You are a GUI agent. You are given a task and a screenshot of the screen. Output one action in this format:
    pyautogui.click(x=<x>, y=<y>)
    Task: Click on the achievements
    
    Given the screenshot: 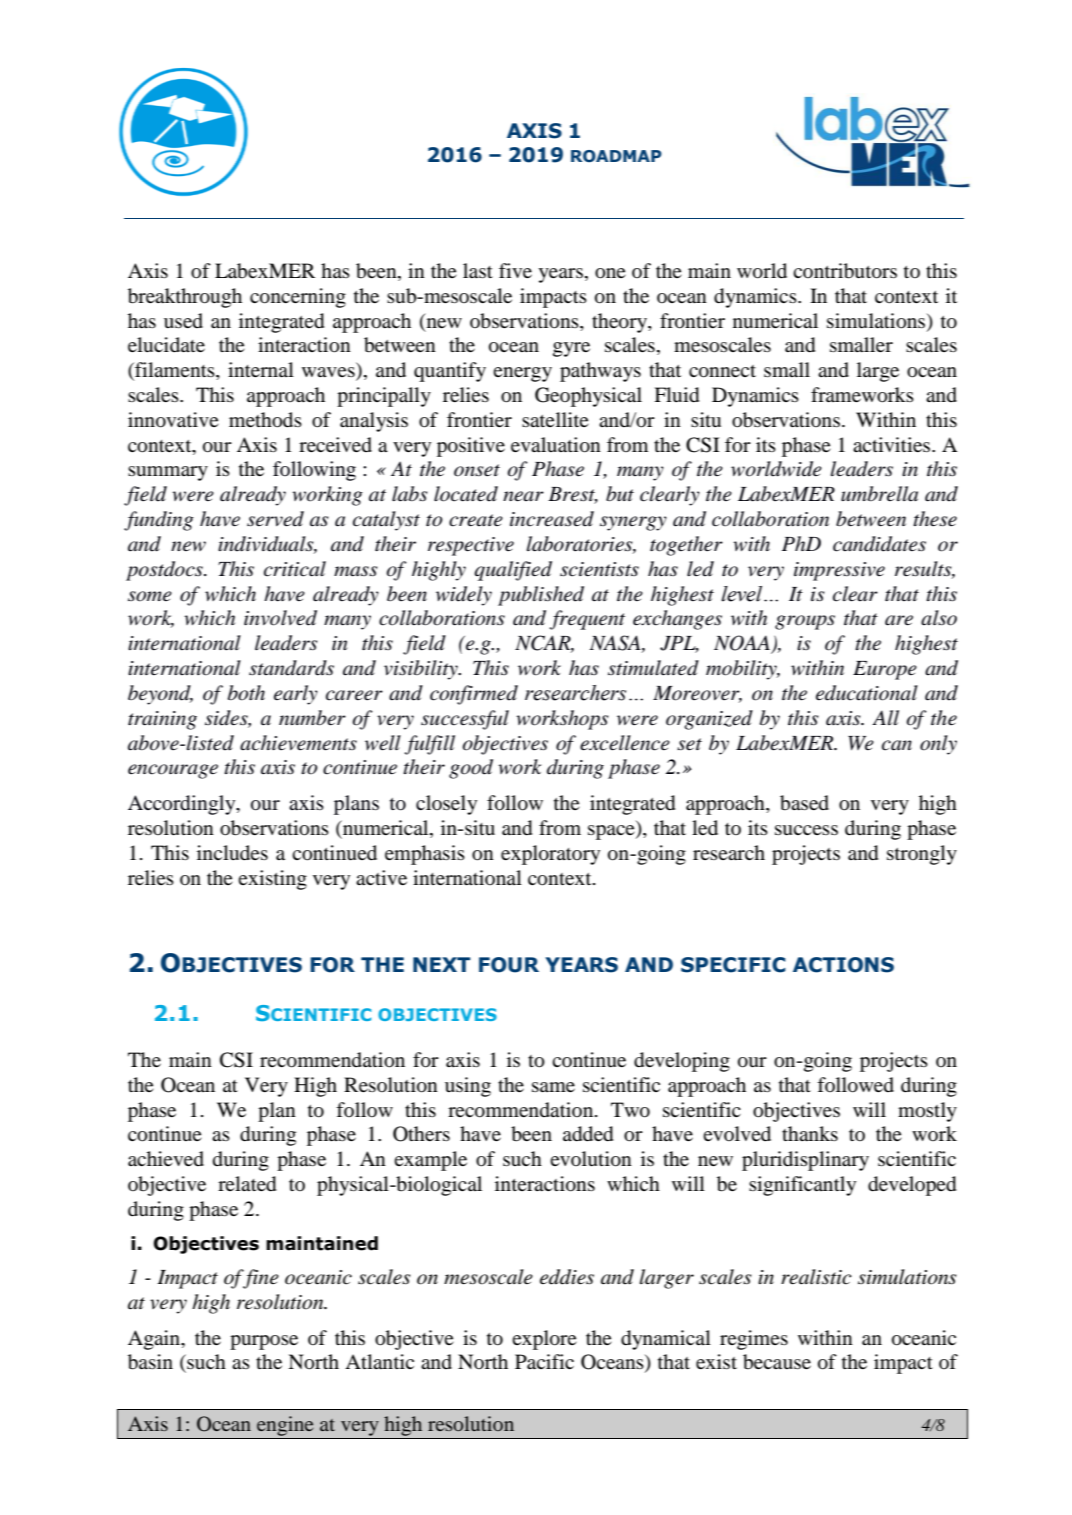 What is the action you would take?
    pyautogui.click(x=298, y=743)
